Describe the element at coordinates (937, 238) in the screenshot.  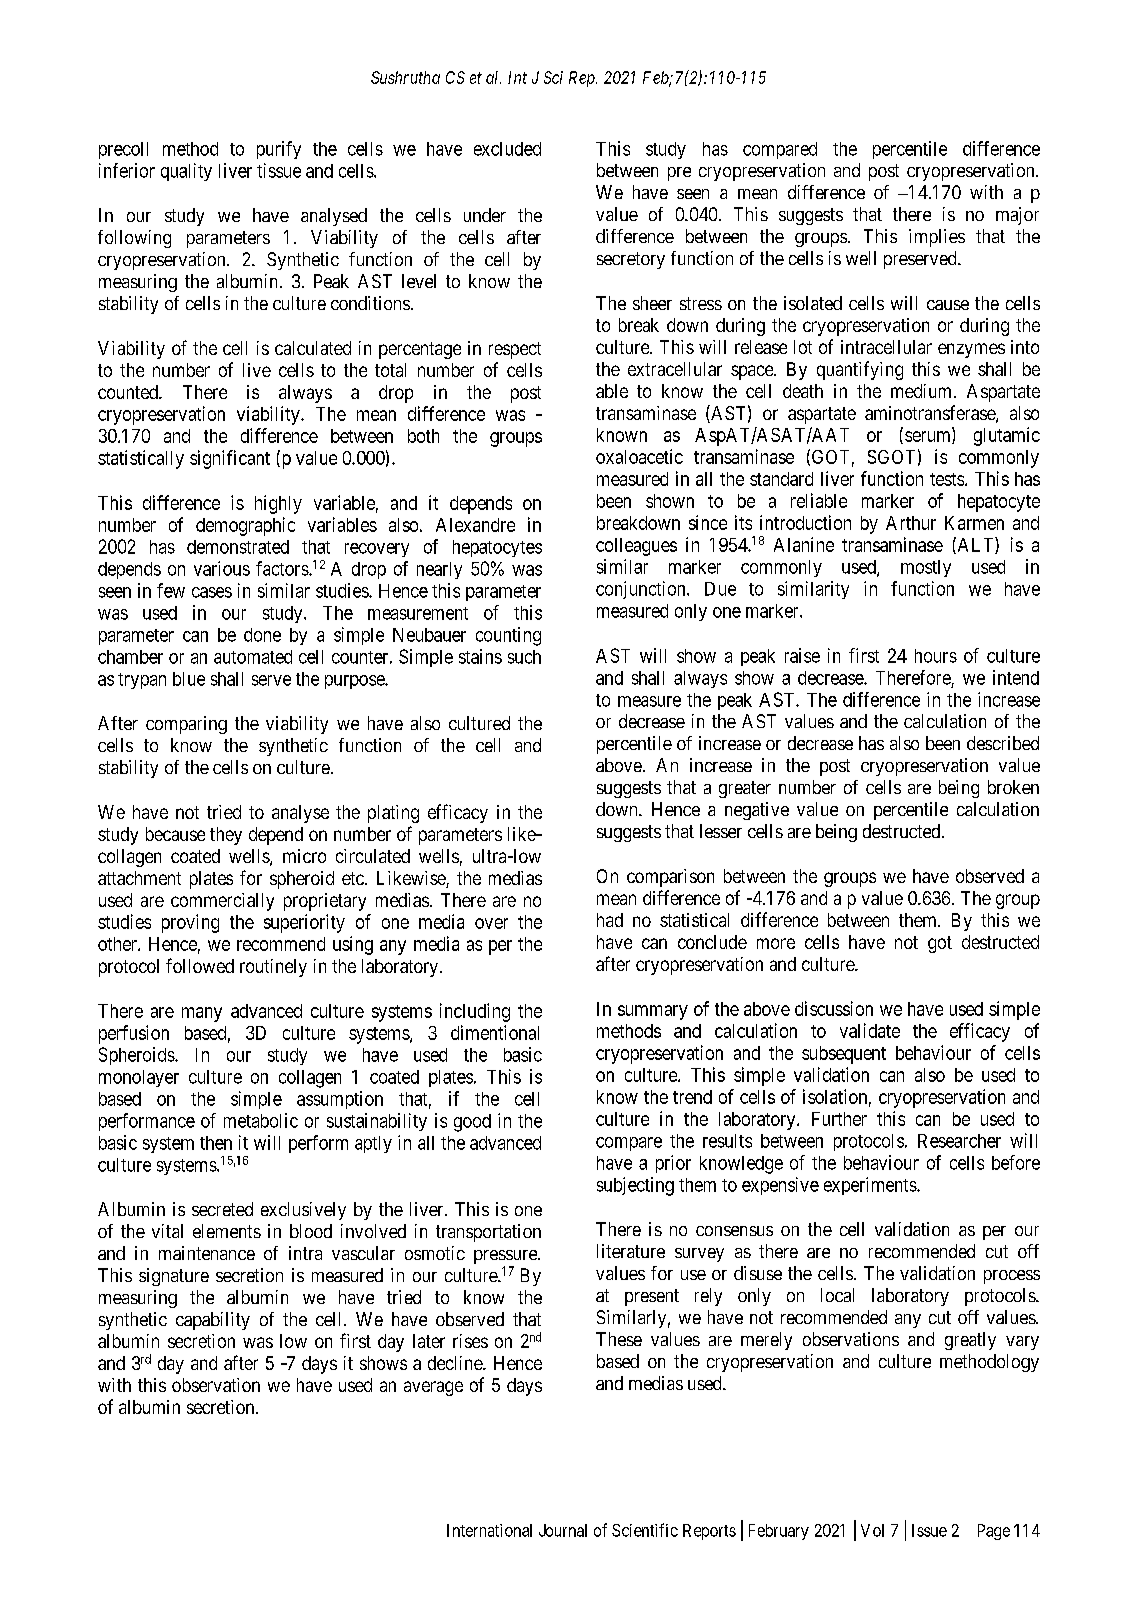
I see `implies` at that location.
